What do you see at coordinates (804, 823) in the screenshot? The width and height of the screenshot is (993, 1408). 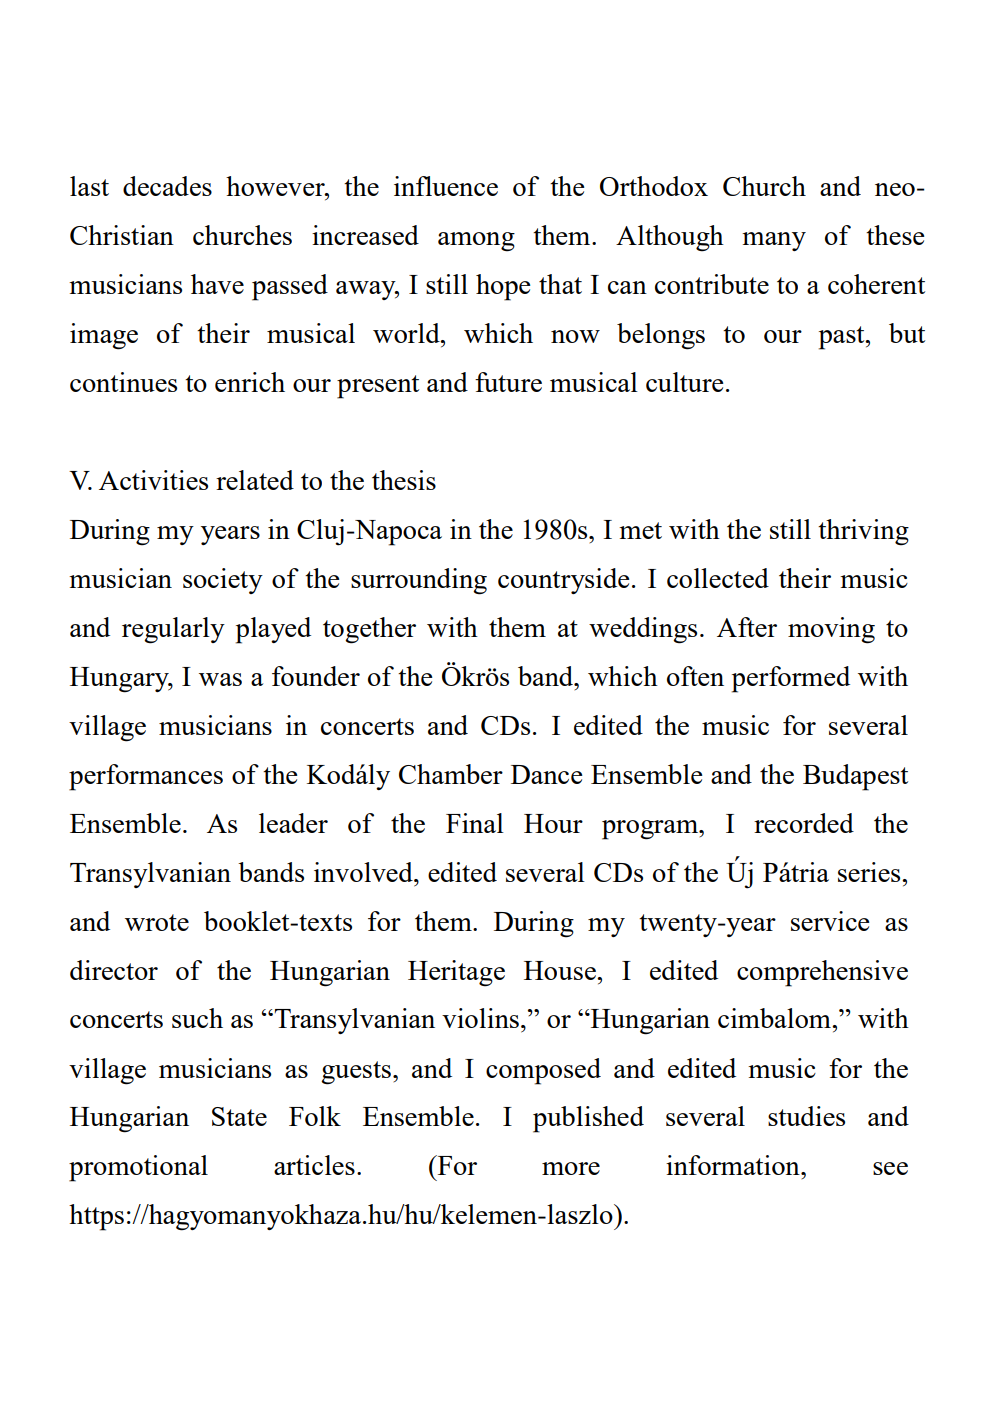 I see `recorded` at bounding box center [804, 823].
